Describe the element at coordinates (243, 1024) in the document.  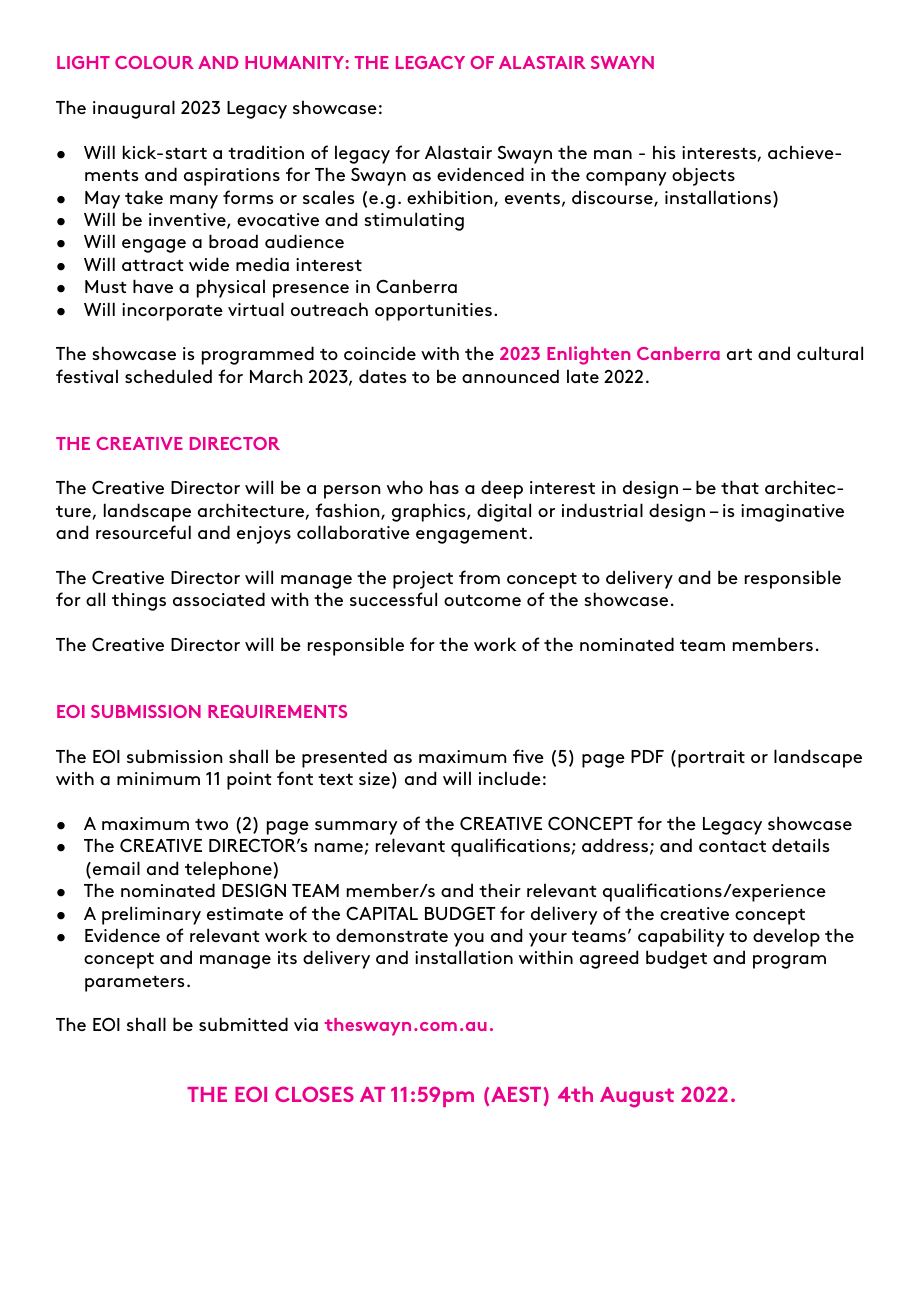
I see `submitted` at that location.
